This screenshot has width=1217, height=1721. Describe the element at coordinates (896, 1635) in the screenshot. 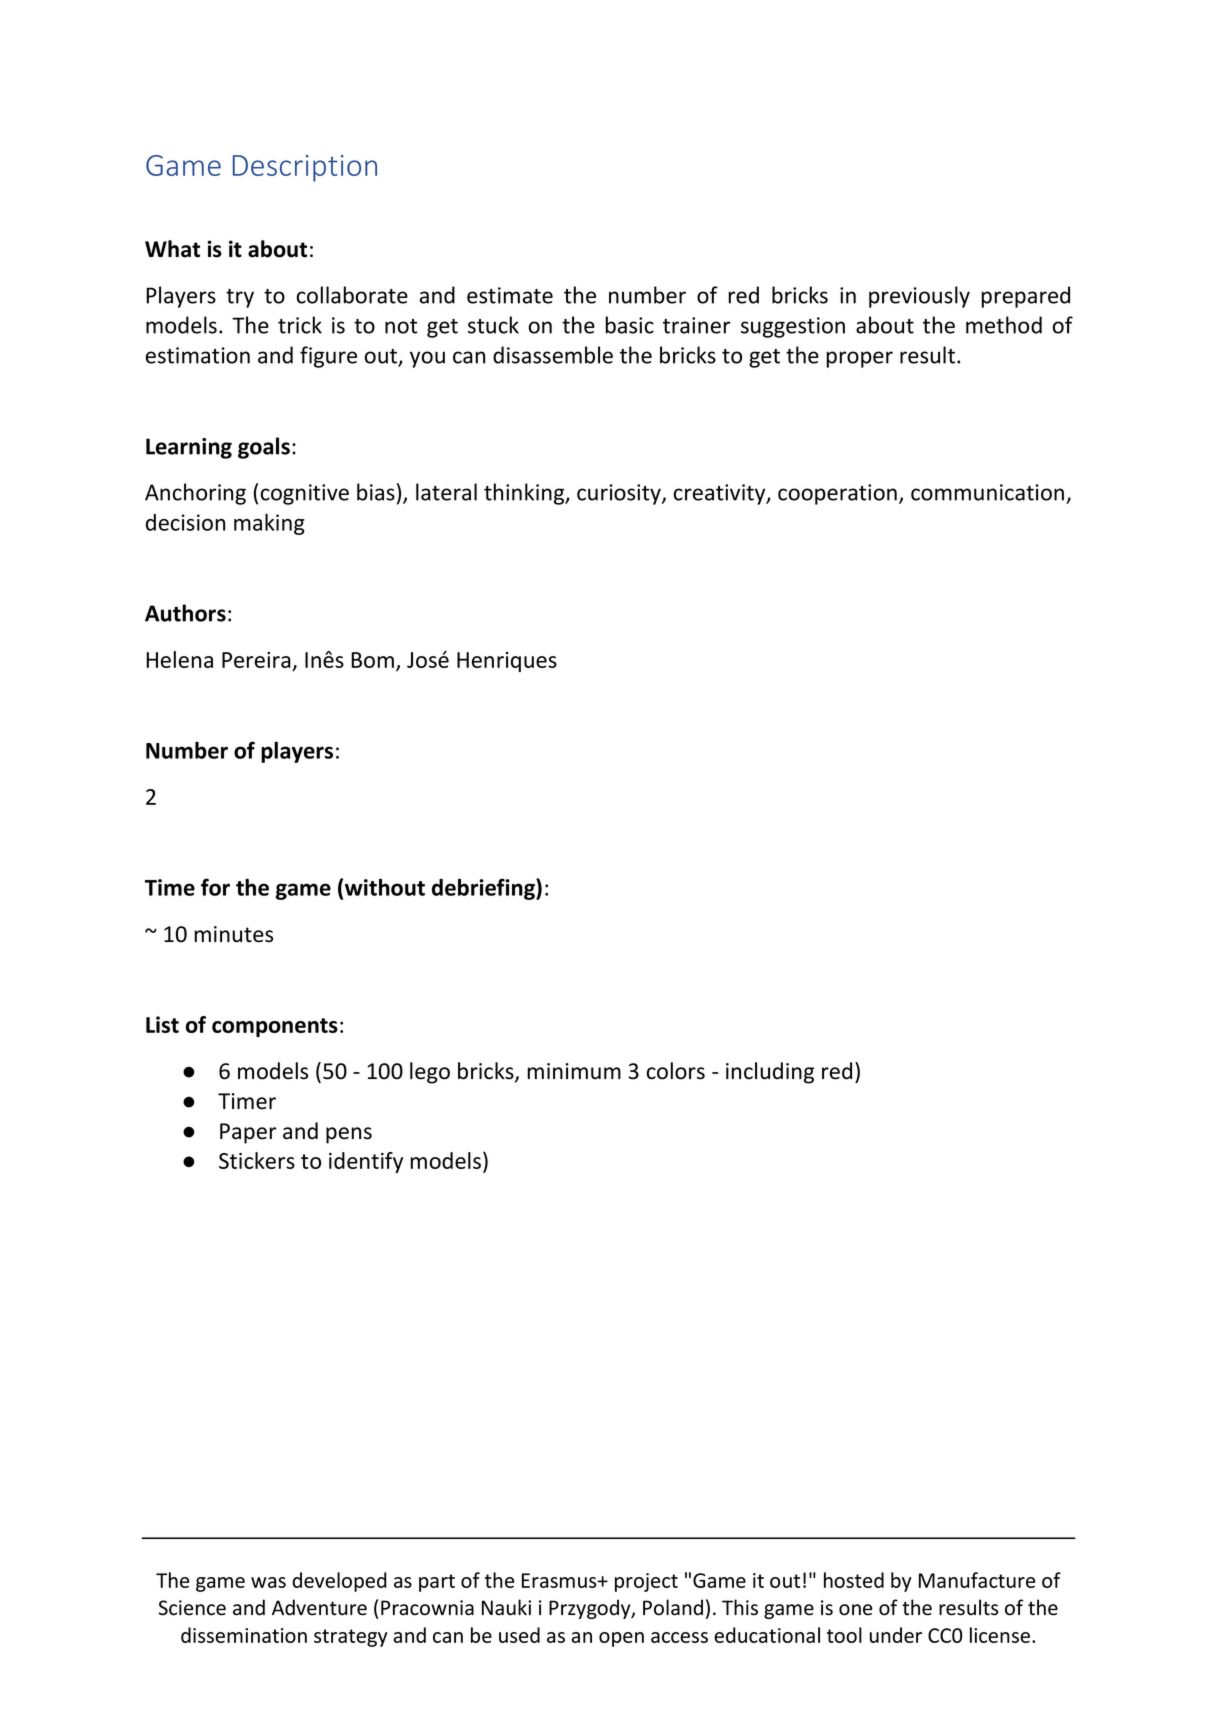

I see `under` at that location.
